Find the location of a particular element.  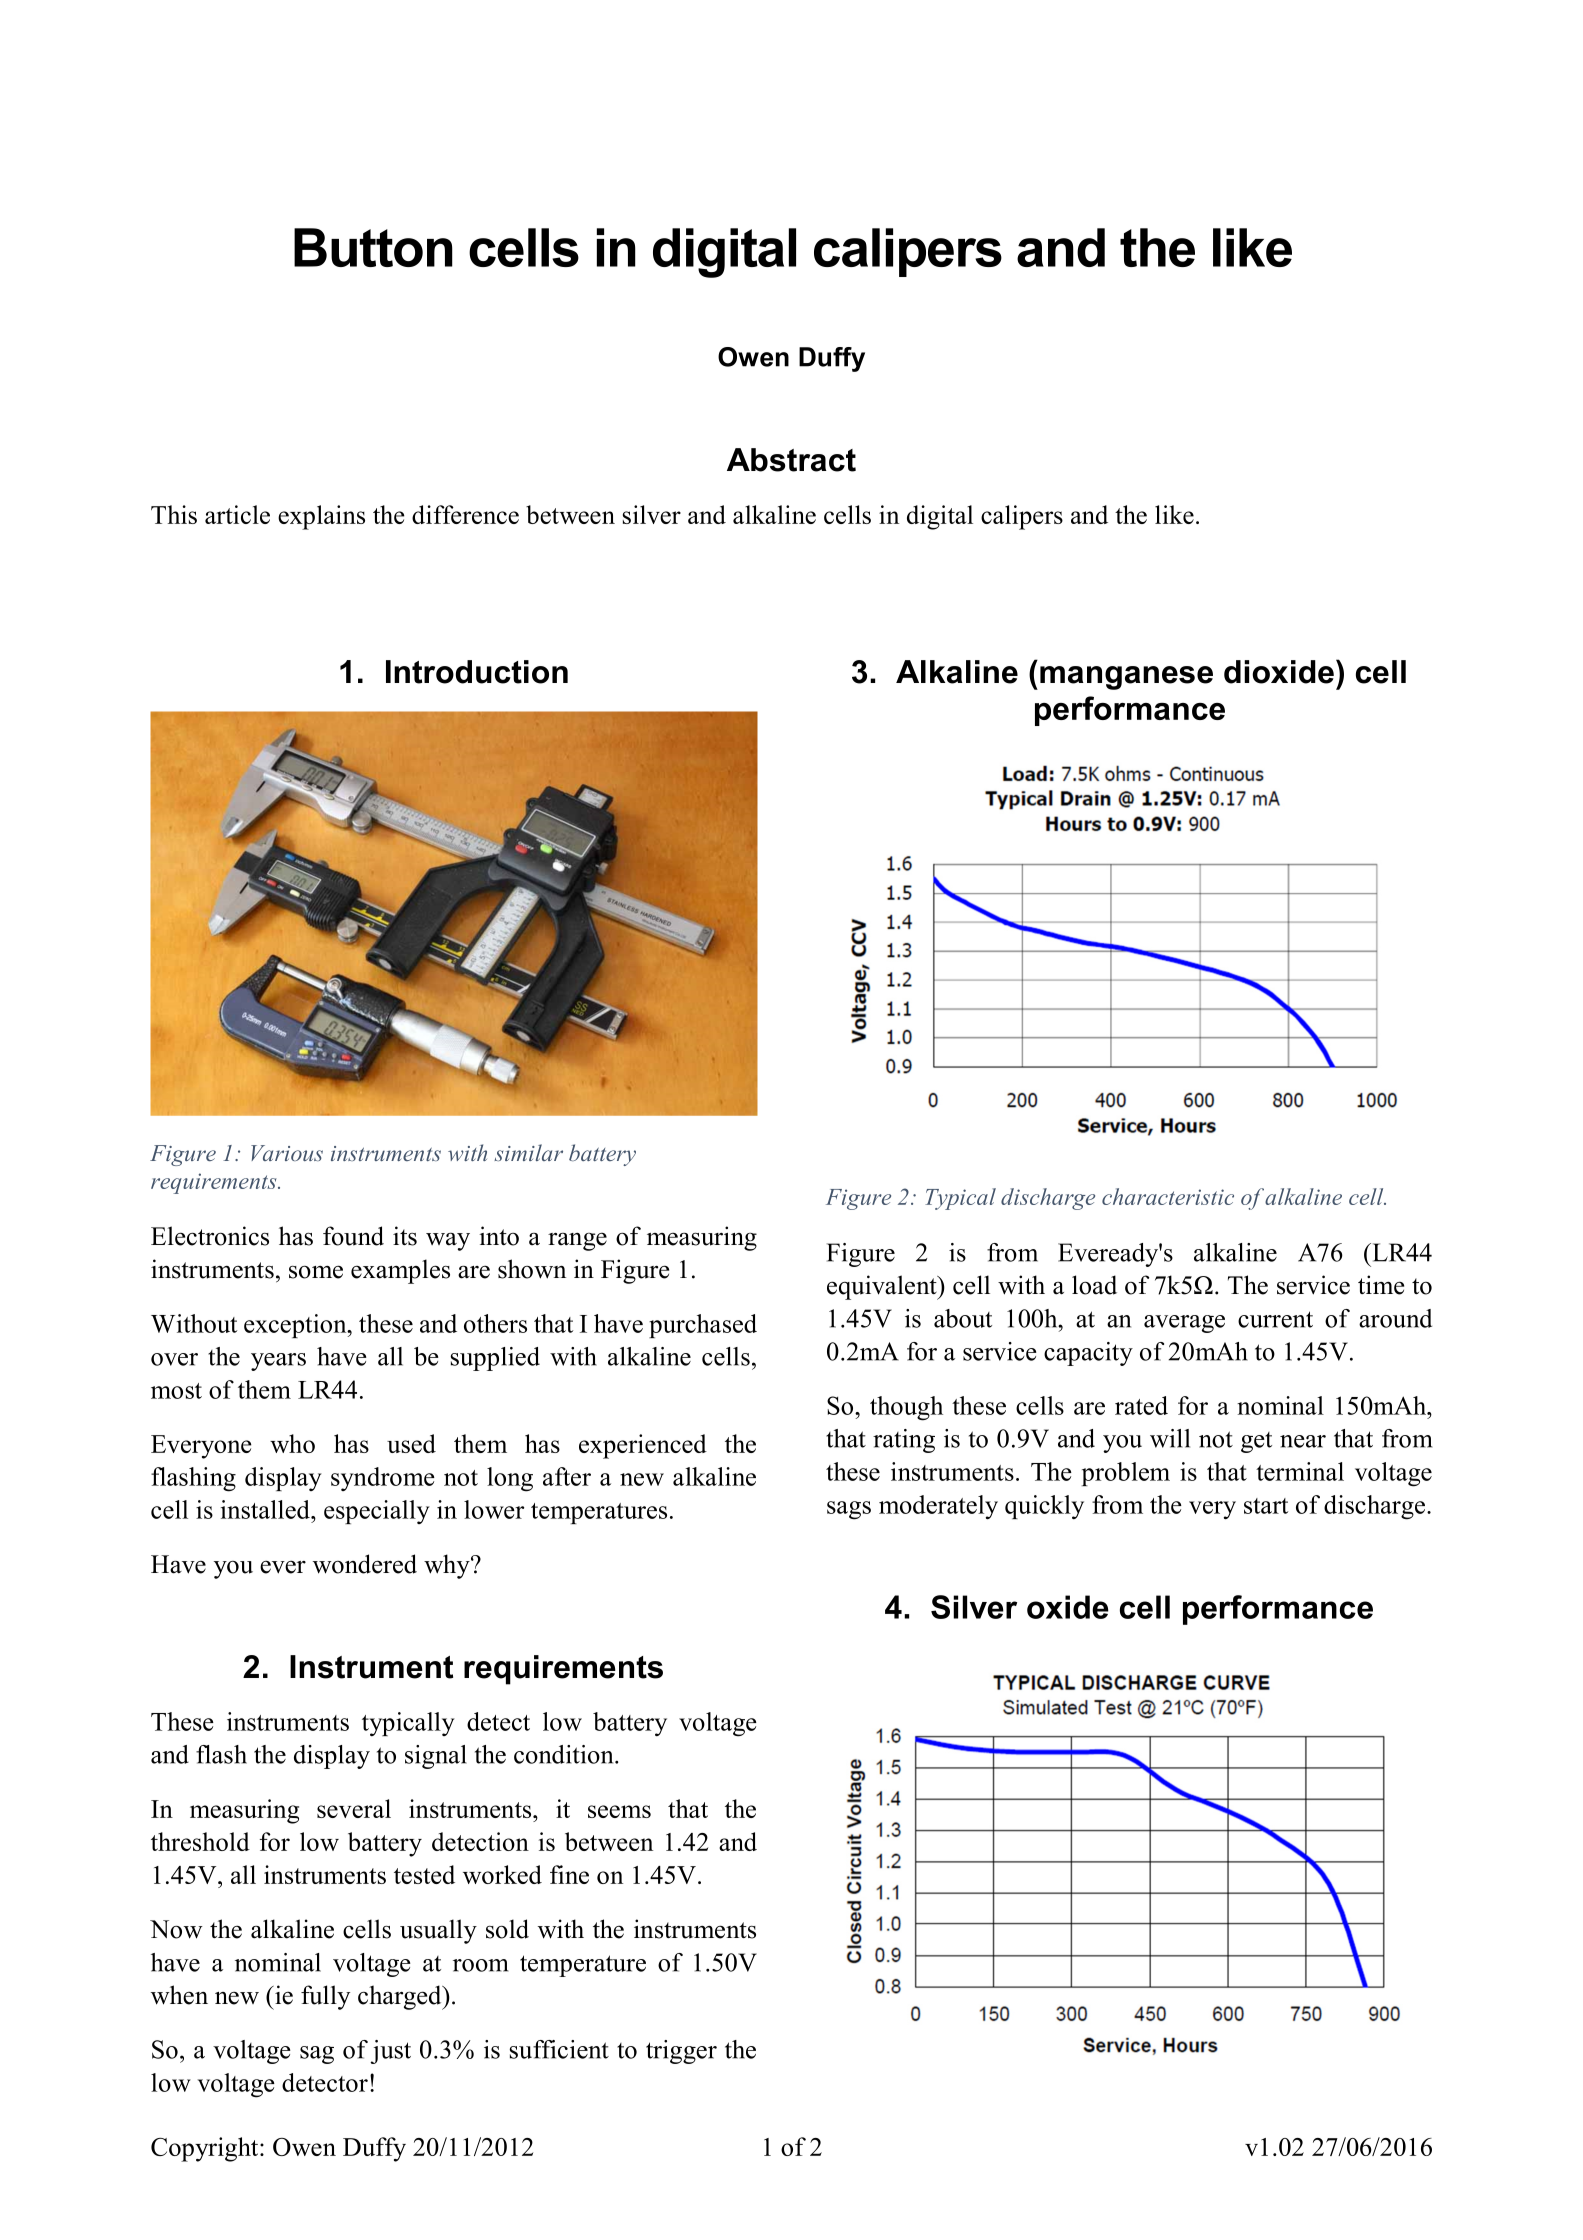

sags is located at coordinates (849, 1510).
